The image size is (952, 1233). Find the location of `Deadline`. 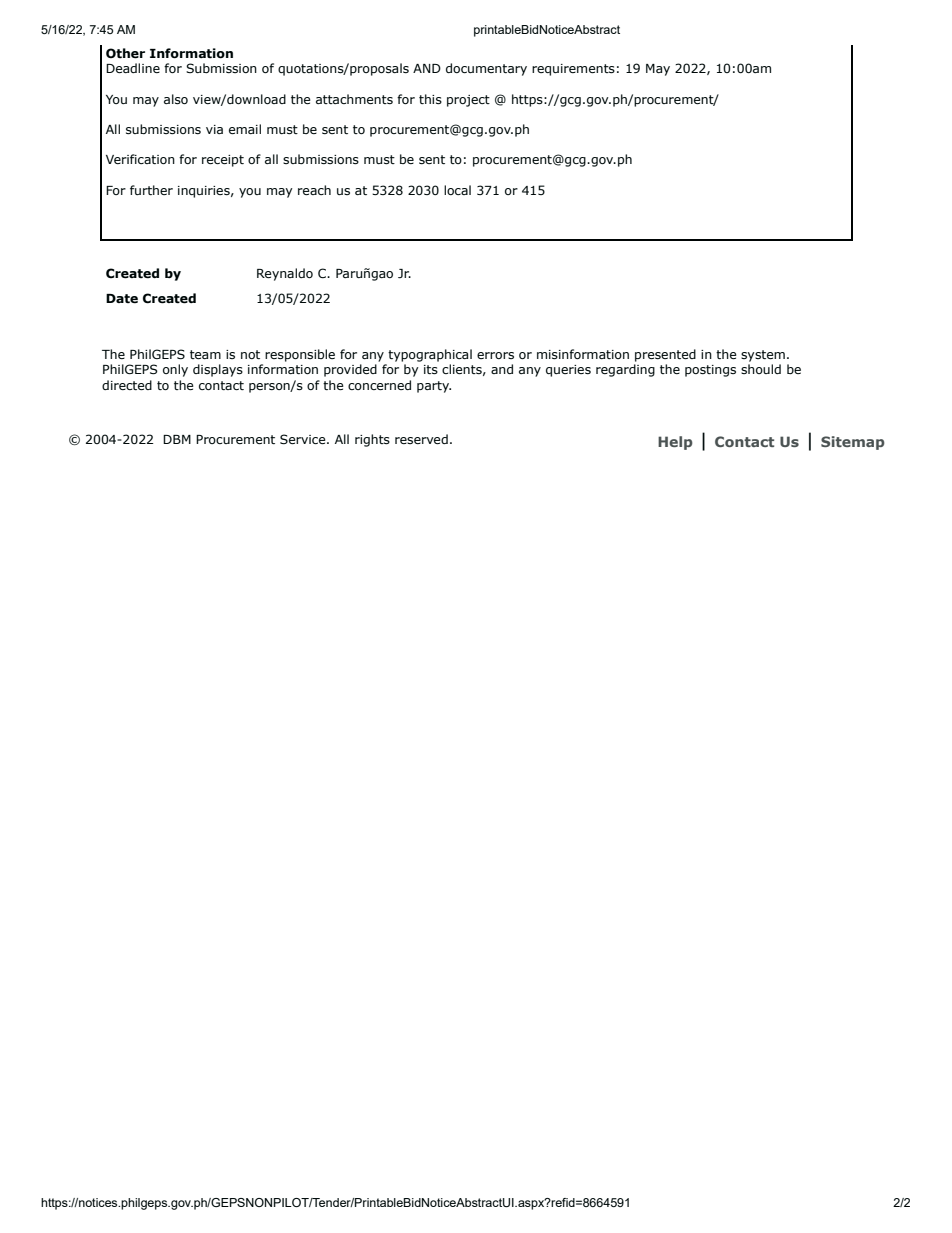

Deadline is located at coordinates (133, 68).
